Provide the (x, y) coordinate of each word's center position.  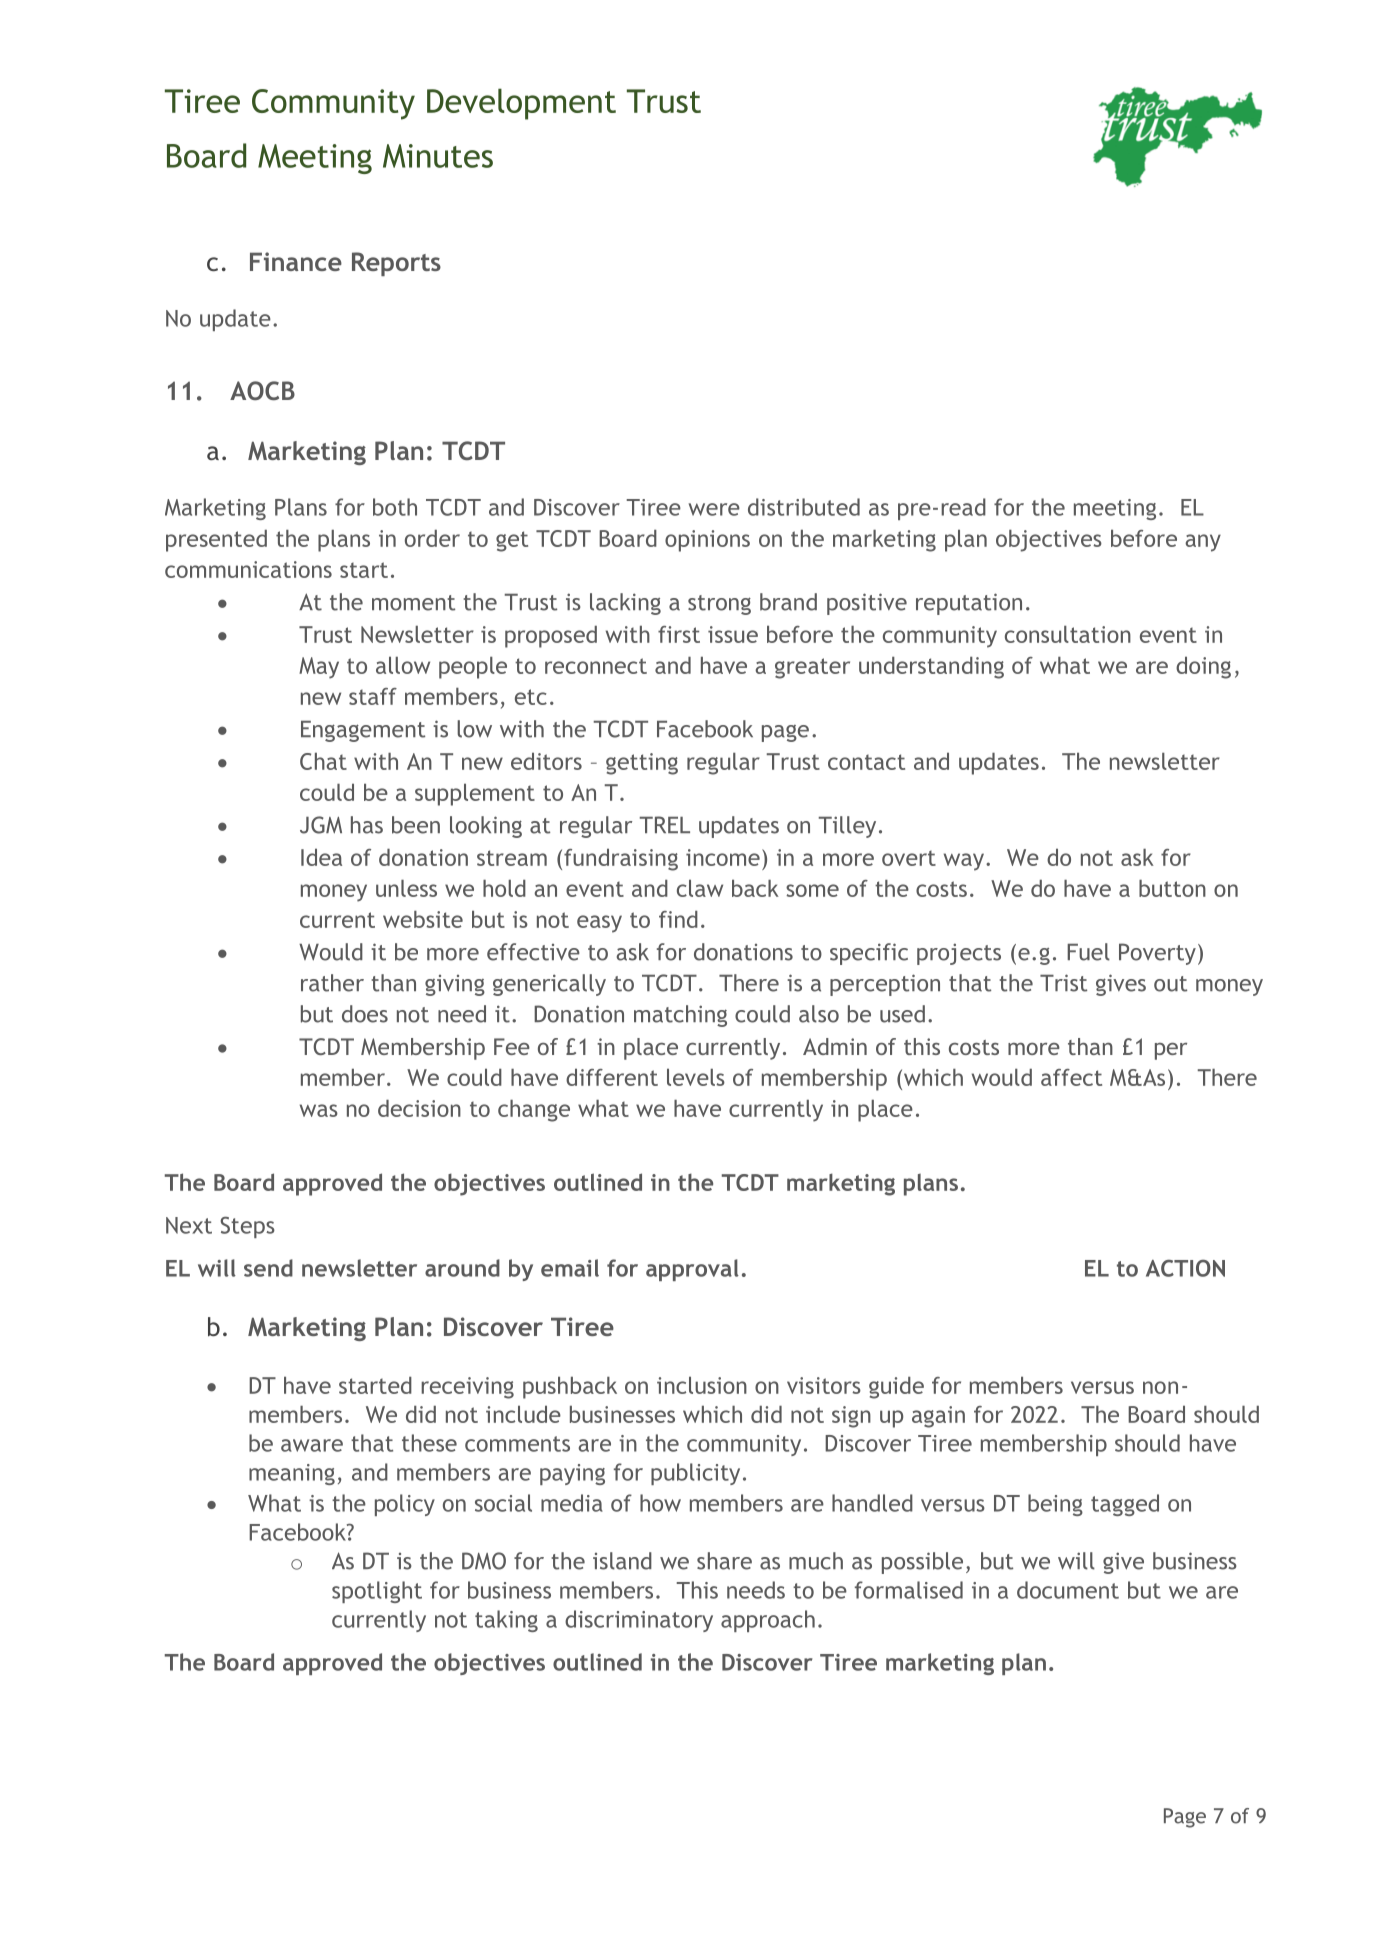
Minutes (438, 156)
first (679, 634)
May (319, 668)
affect (1071, 1077)
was (319, 1110)
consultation (1068, 634)
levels (696, 1077)
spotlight (377, 1592)
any (1203, 543)
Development (521, 104)
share (724, 1561)
